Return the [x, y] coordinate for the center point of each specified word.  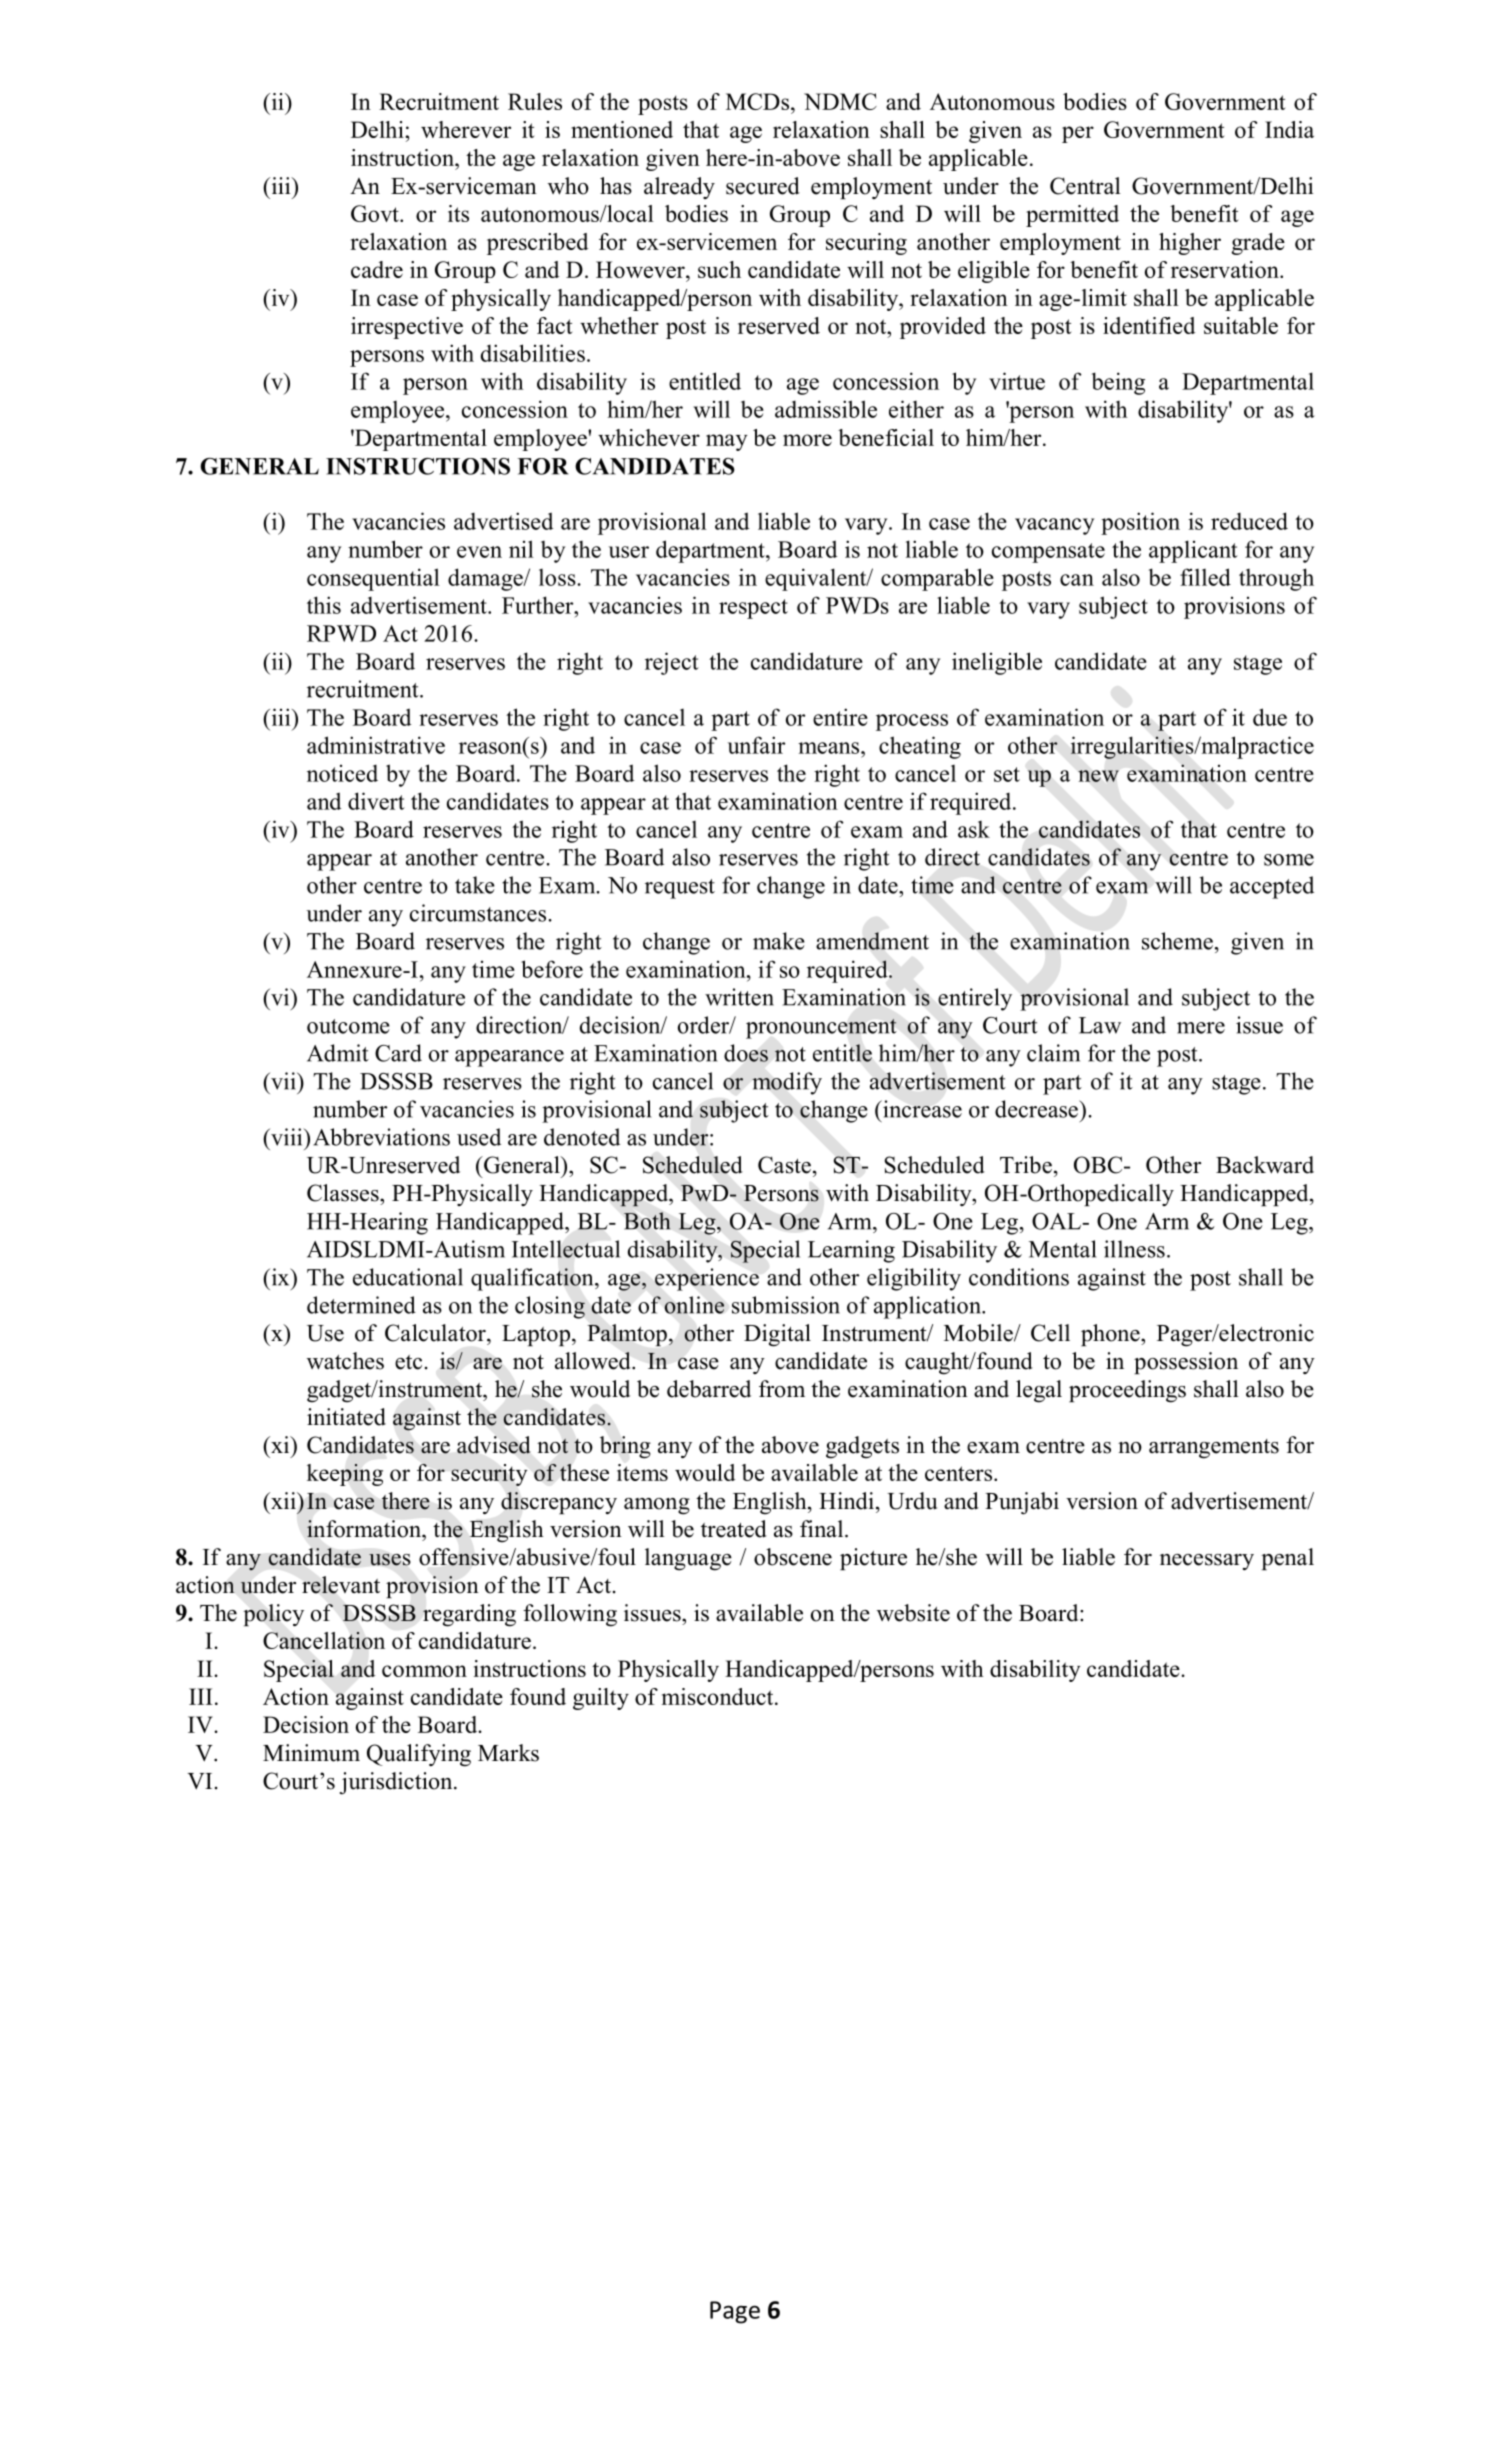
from [782, 1389]
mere [1201, 1028]
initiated [346, 1417]
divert [376, 801]
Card [398, 1053]
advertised [503, 521]
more [807, 440]
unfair [756, 745]
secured [763, 186]
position [1140, 523]
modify [787, 1083]
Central [1085, 186]
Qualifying [419, 1755]
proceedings [1127, 1391]
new [1098, 776]
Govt [376, 213]
